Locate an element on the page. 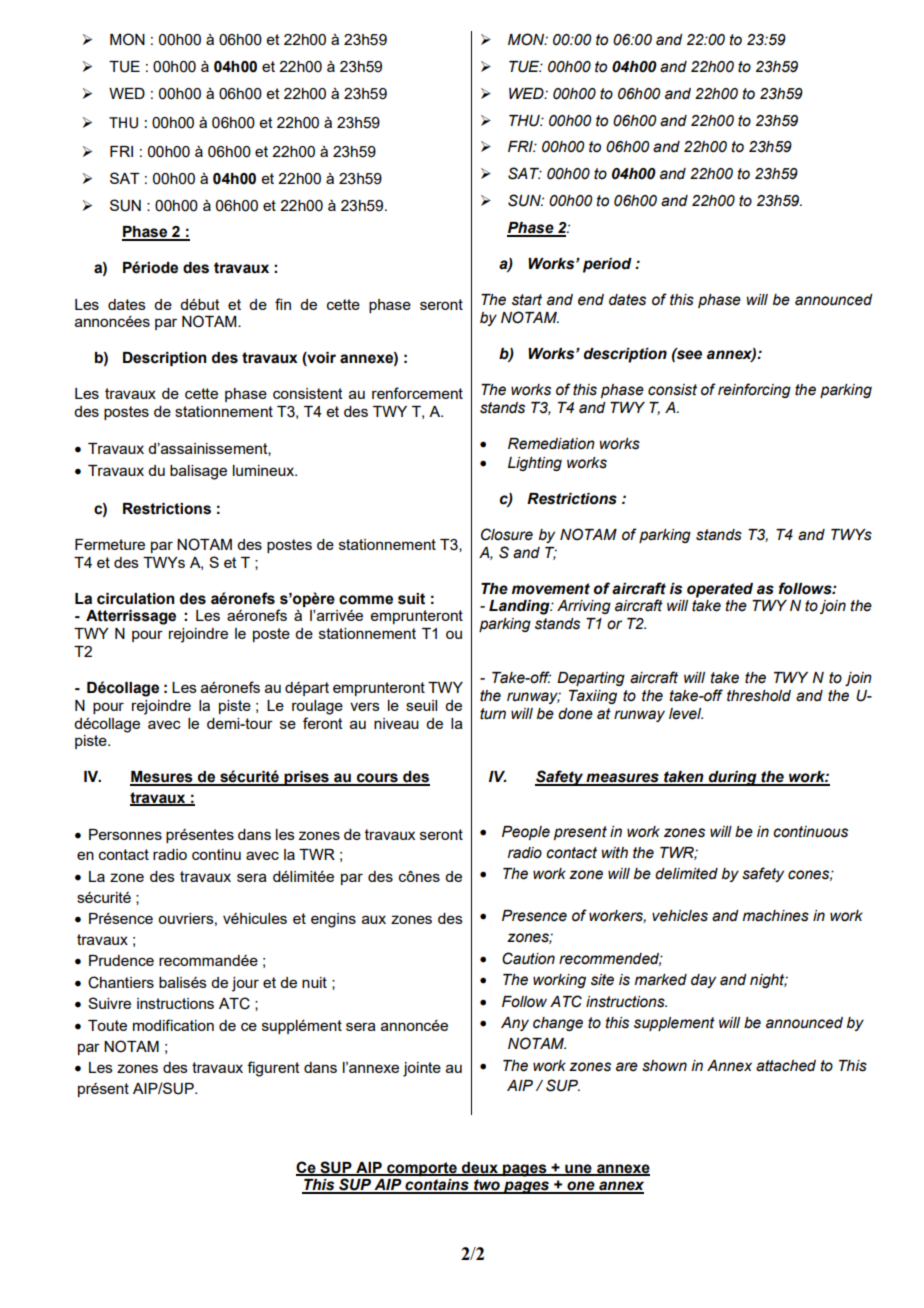  modification is located at coordinates (173, 1025).
